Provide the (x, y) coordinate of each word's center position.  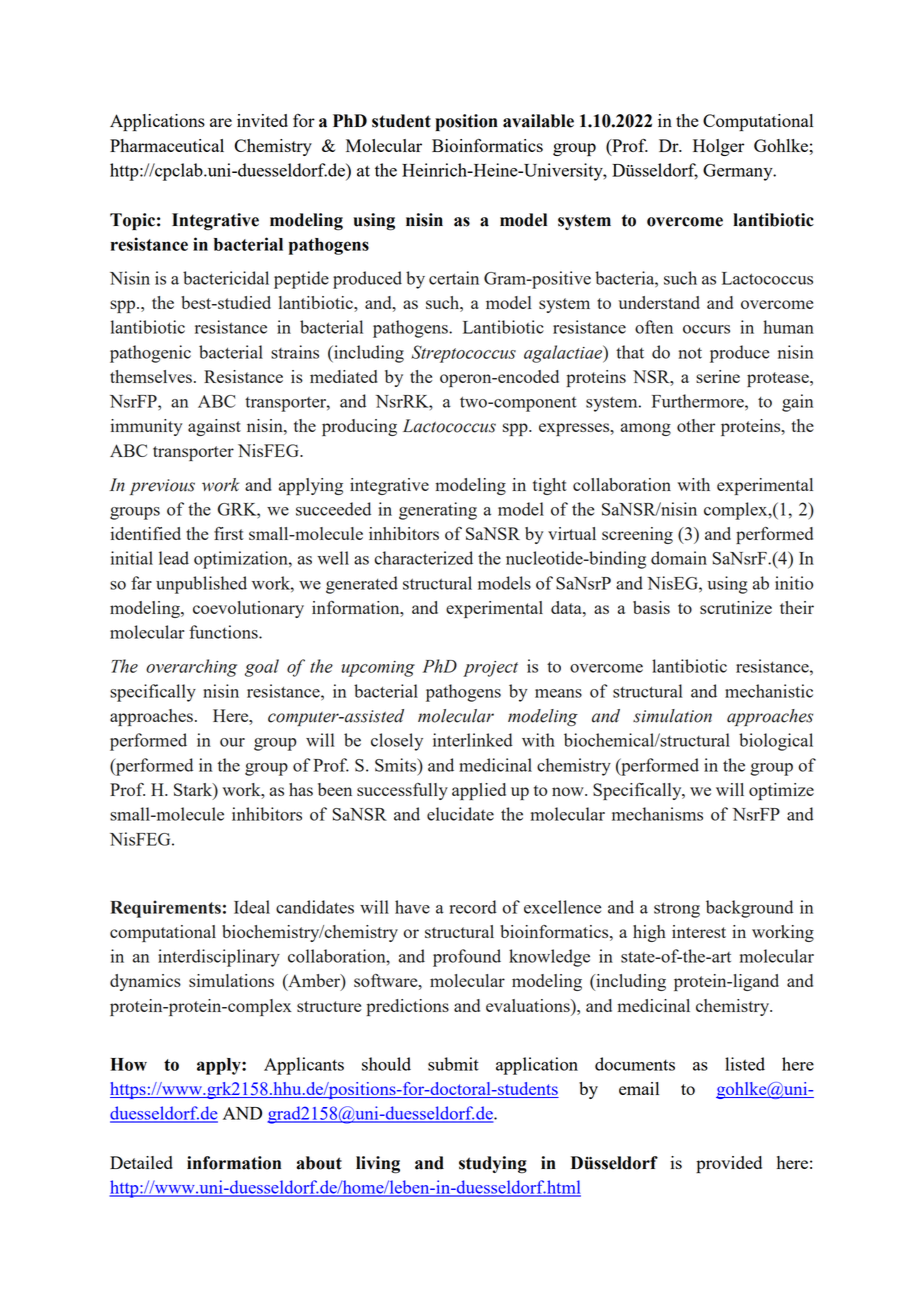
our (232, 742)
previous (162, 487)
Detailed (141, 1162)
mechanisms (657, 814)
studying (493, 1165)
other (696, 425)
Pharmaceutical (167, 145)
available (538, 121)
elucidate (460, 814)
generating (438, 511)
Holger (718, 147)
